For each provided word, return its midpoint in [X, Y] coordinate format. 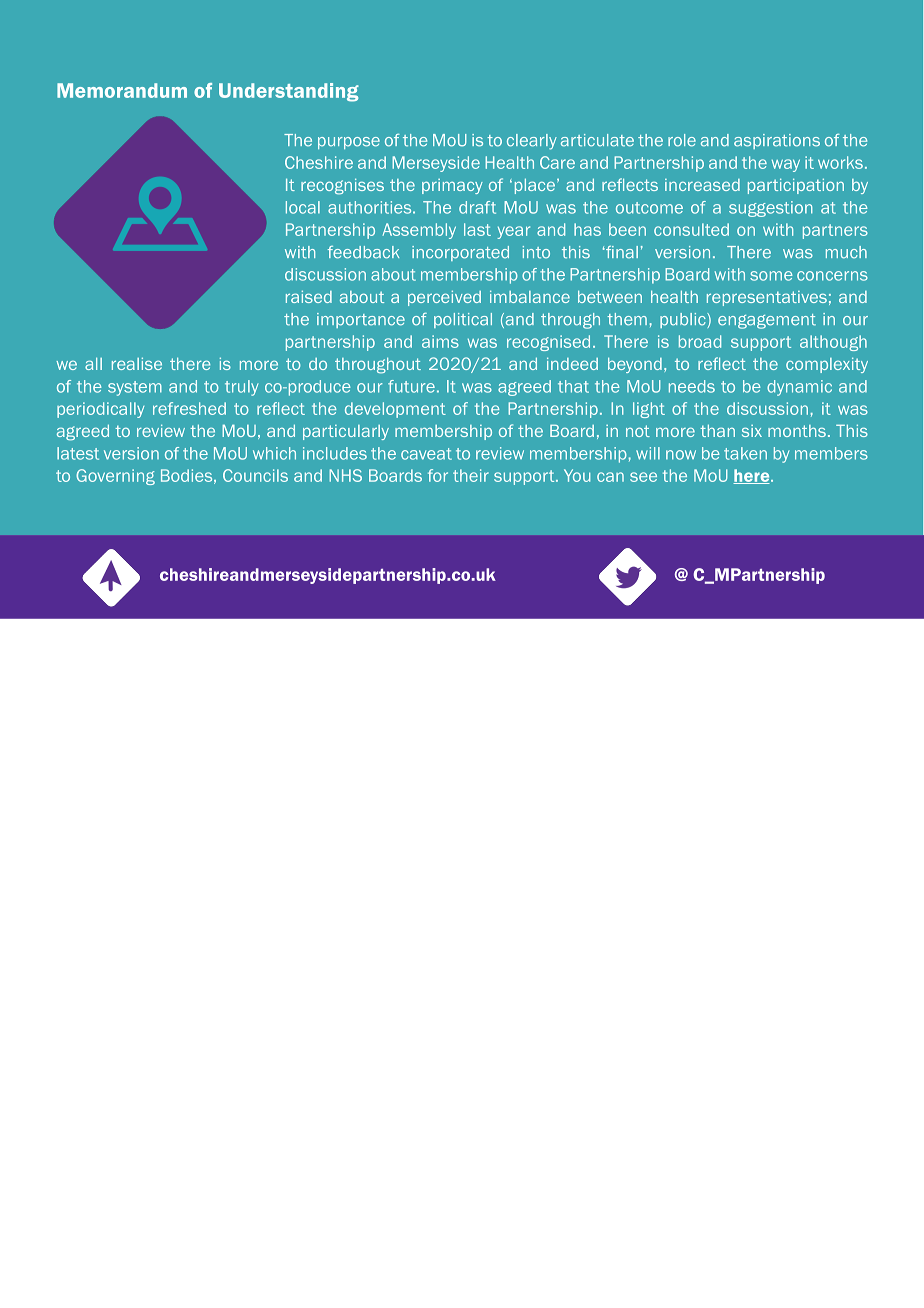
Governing [115, 477]
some [771, 276]
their [471, 475]
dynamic [799, 388]
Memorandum [122, 90]
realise [137, 363]
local [303, 207]
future [411, 386]
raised [309, 296]
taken [745, 453]
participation [796, 186]
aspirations [777, 141]
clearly [532, 142]
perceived [444, 298]
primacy [452, 186]
